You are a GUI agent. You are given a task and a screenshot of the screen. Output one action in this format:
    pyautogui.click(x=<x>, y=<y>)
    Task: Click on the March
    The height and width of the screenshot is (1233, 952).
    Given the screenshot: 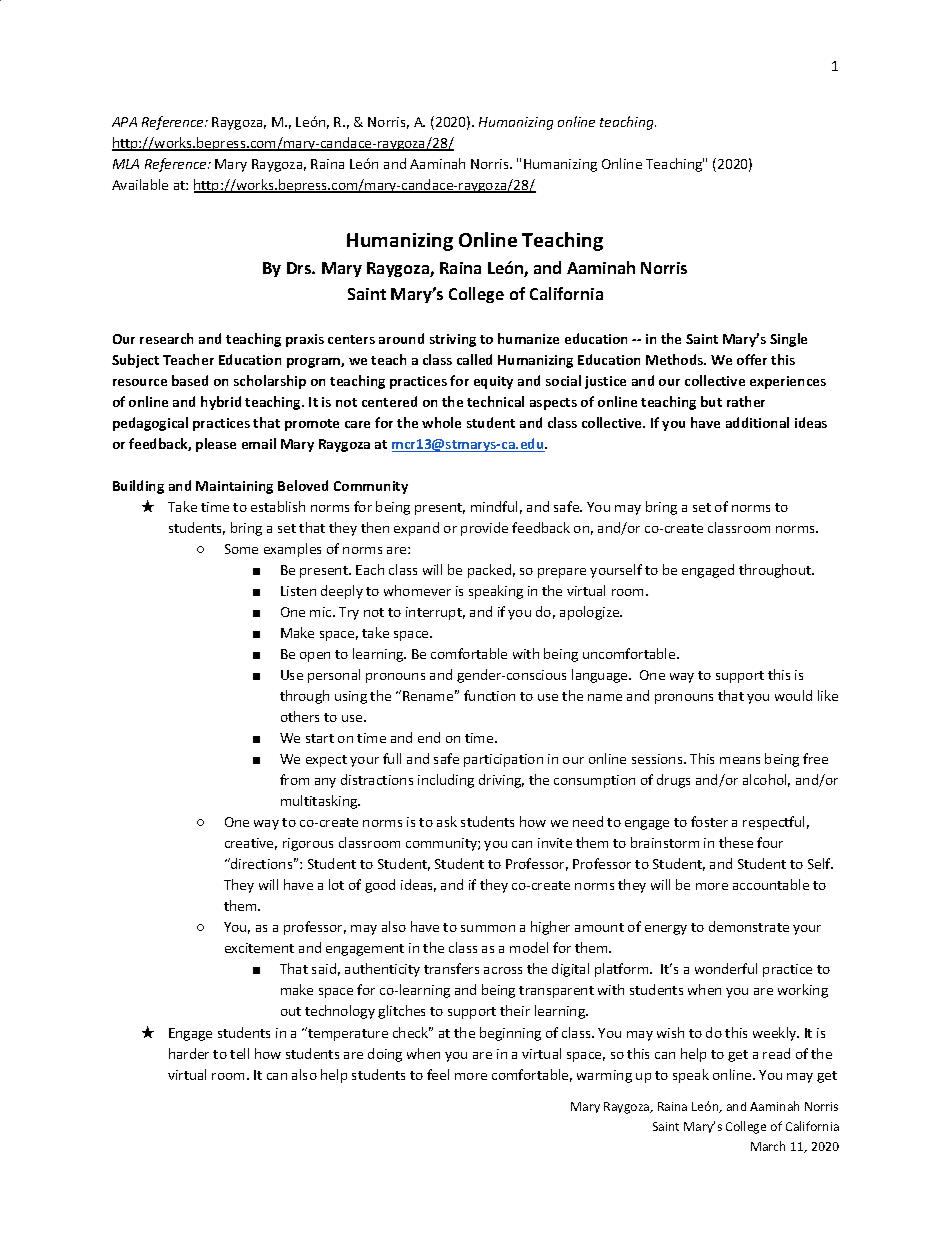 What is the action you would take?
    pyautogui.click(x=768, y=1146)
